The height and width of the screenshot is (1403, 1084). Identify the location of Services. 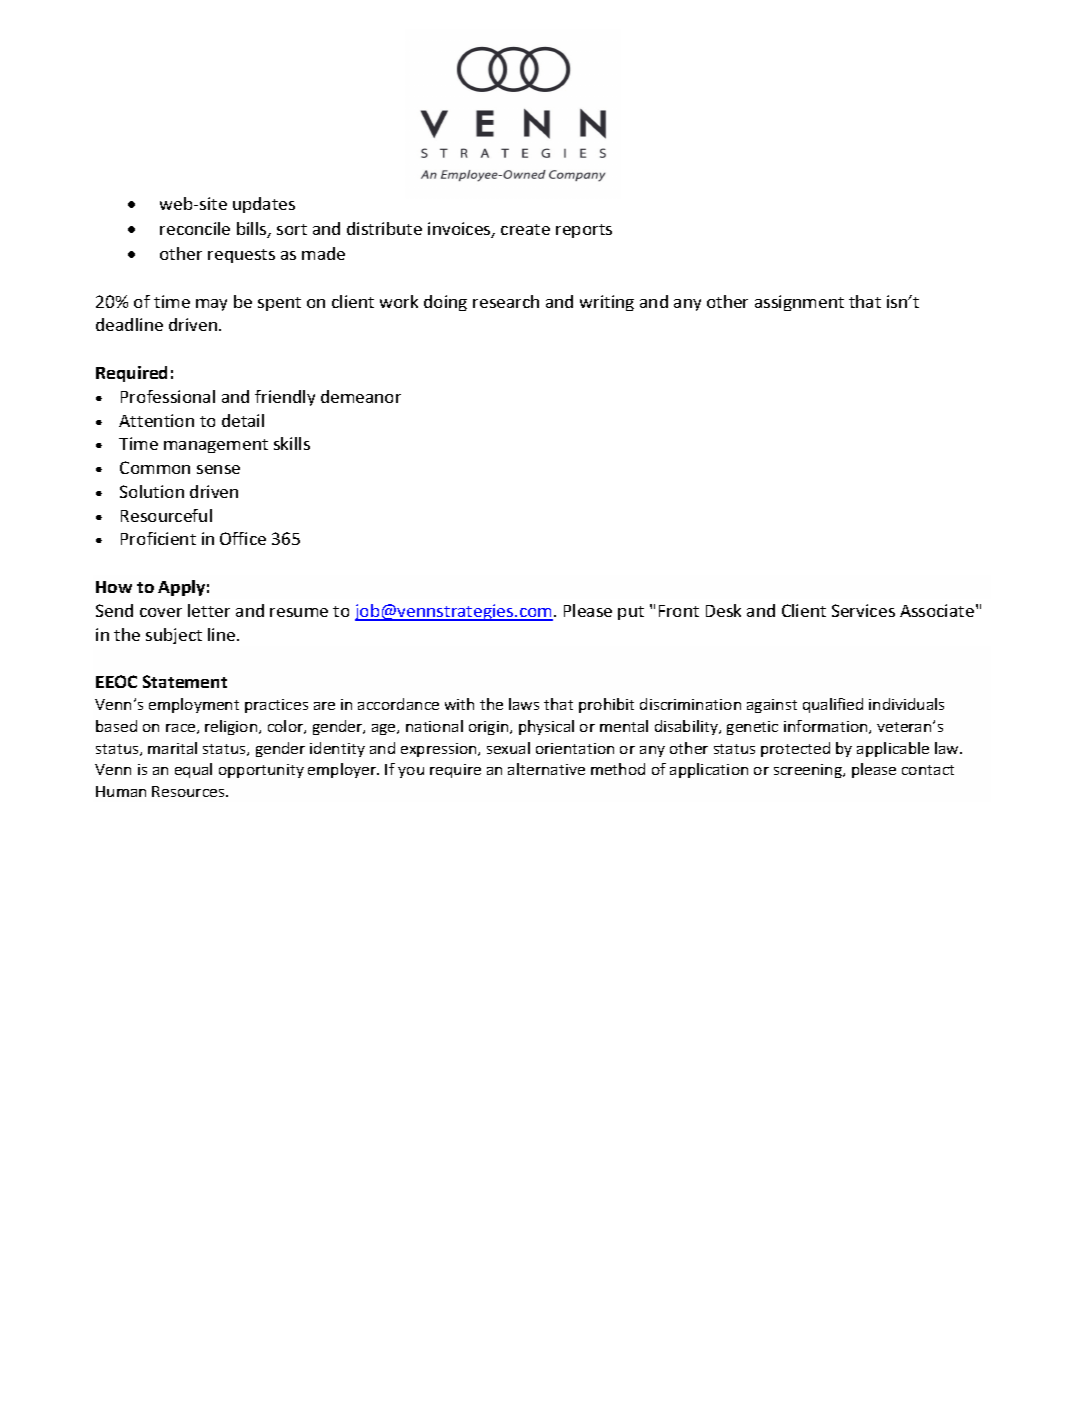
(863, 610).
